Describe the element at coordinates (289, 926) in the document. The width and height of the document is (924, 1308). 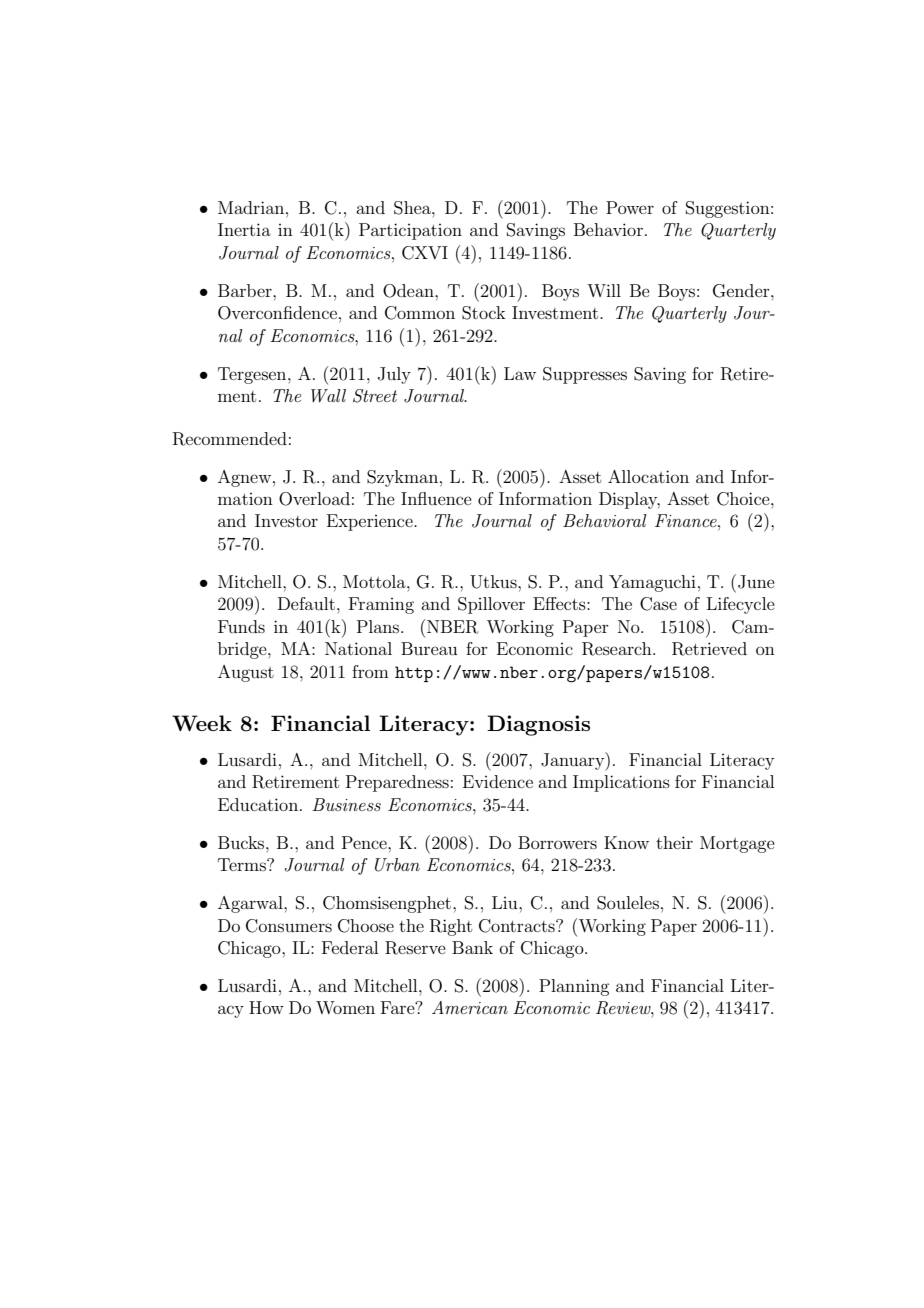
I see `Consumers` at that location.
